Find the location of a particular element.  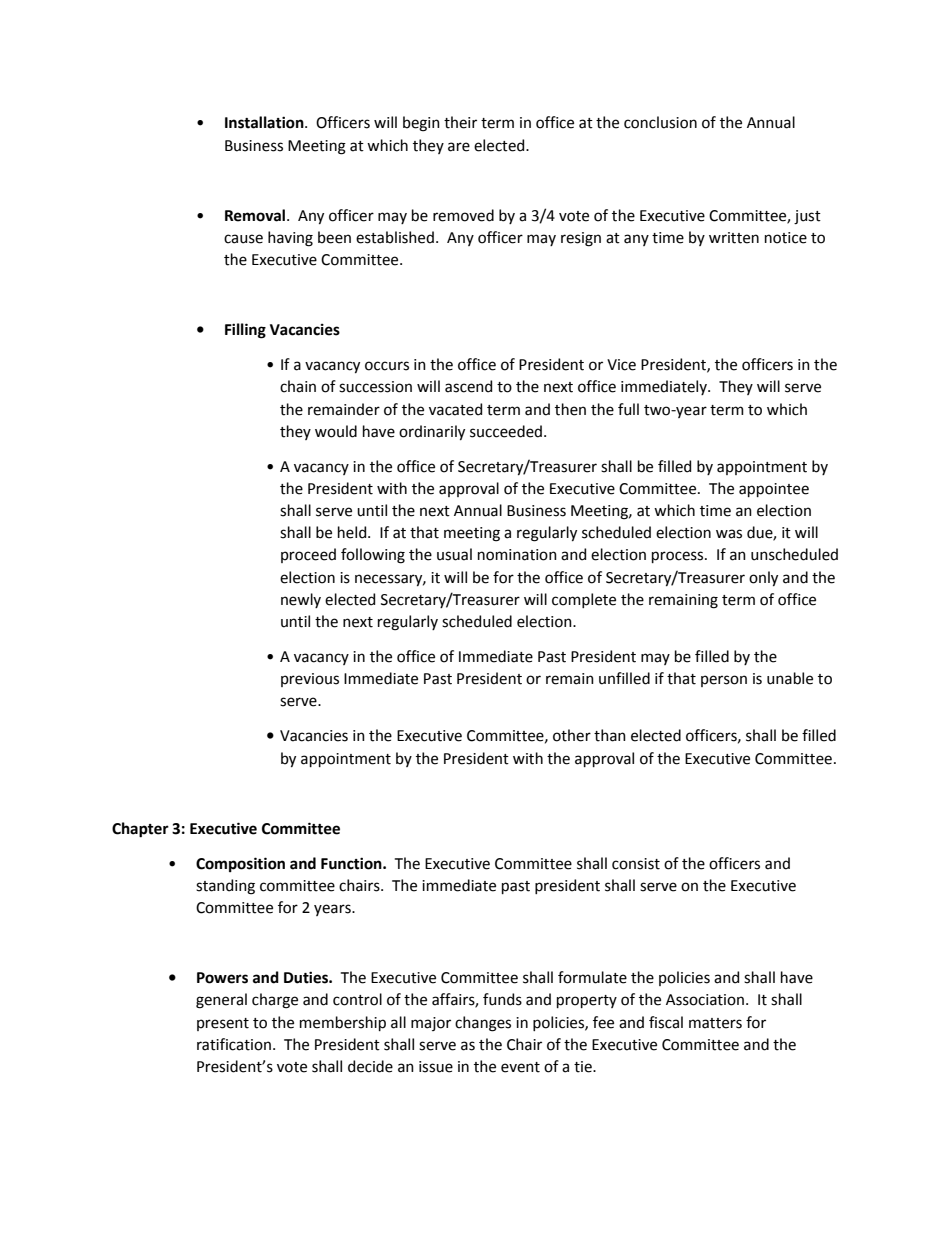

Installation is located at coordinates (265, 122).
